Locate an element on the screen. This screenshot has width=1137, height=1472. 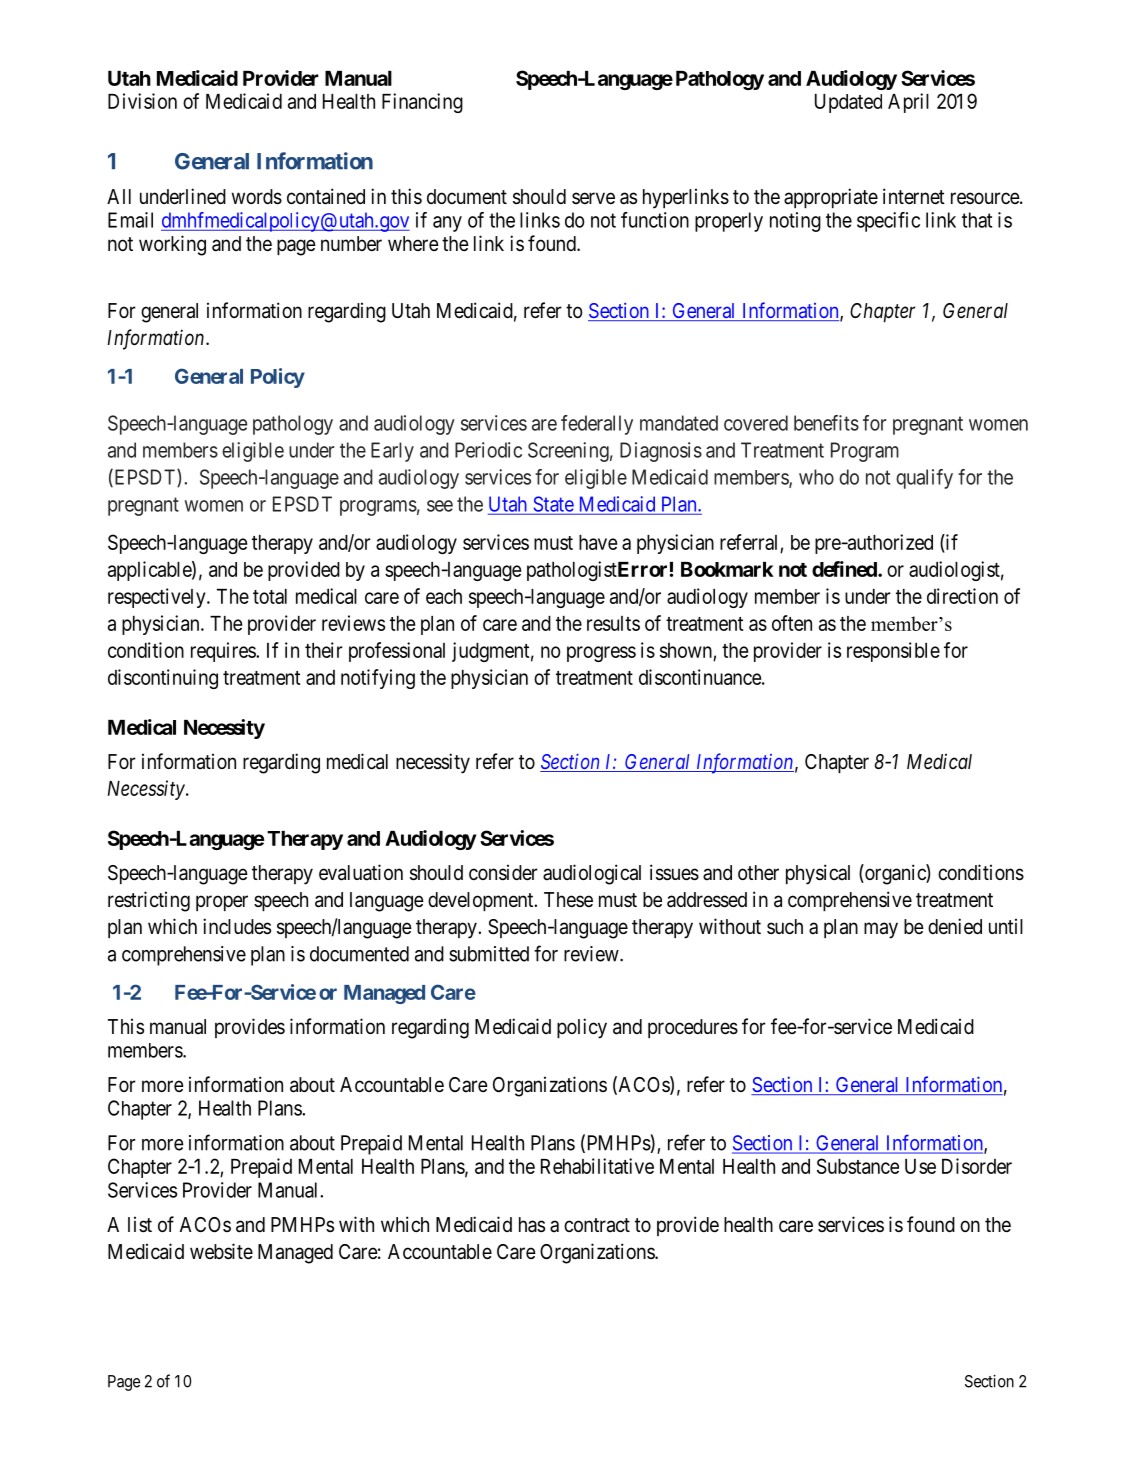
April is located at coordinates (908, 103).
